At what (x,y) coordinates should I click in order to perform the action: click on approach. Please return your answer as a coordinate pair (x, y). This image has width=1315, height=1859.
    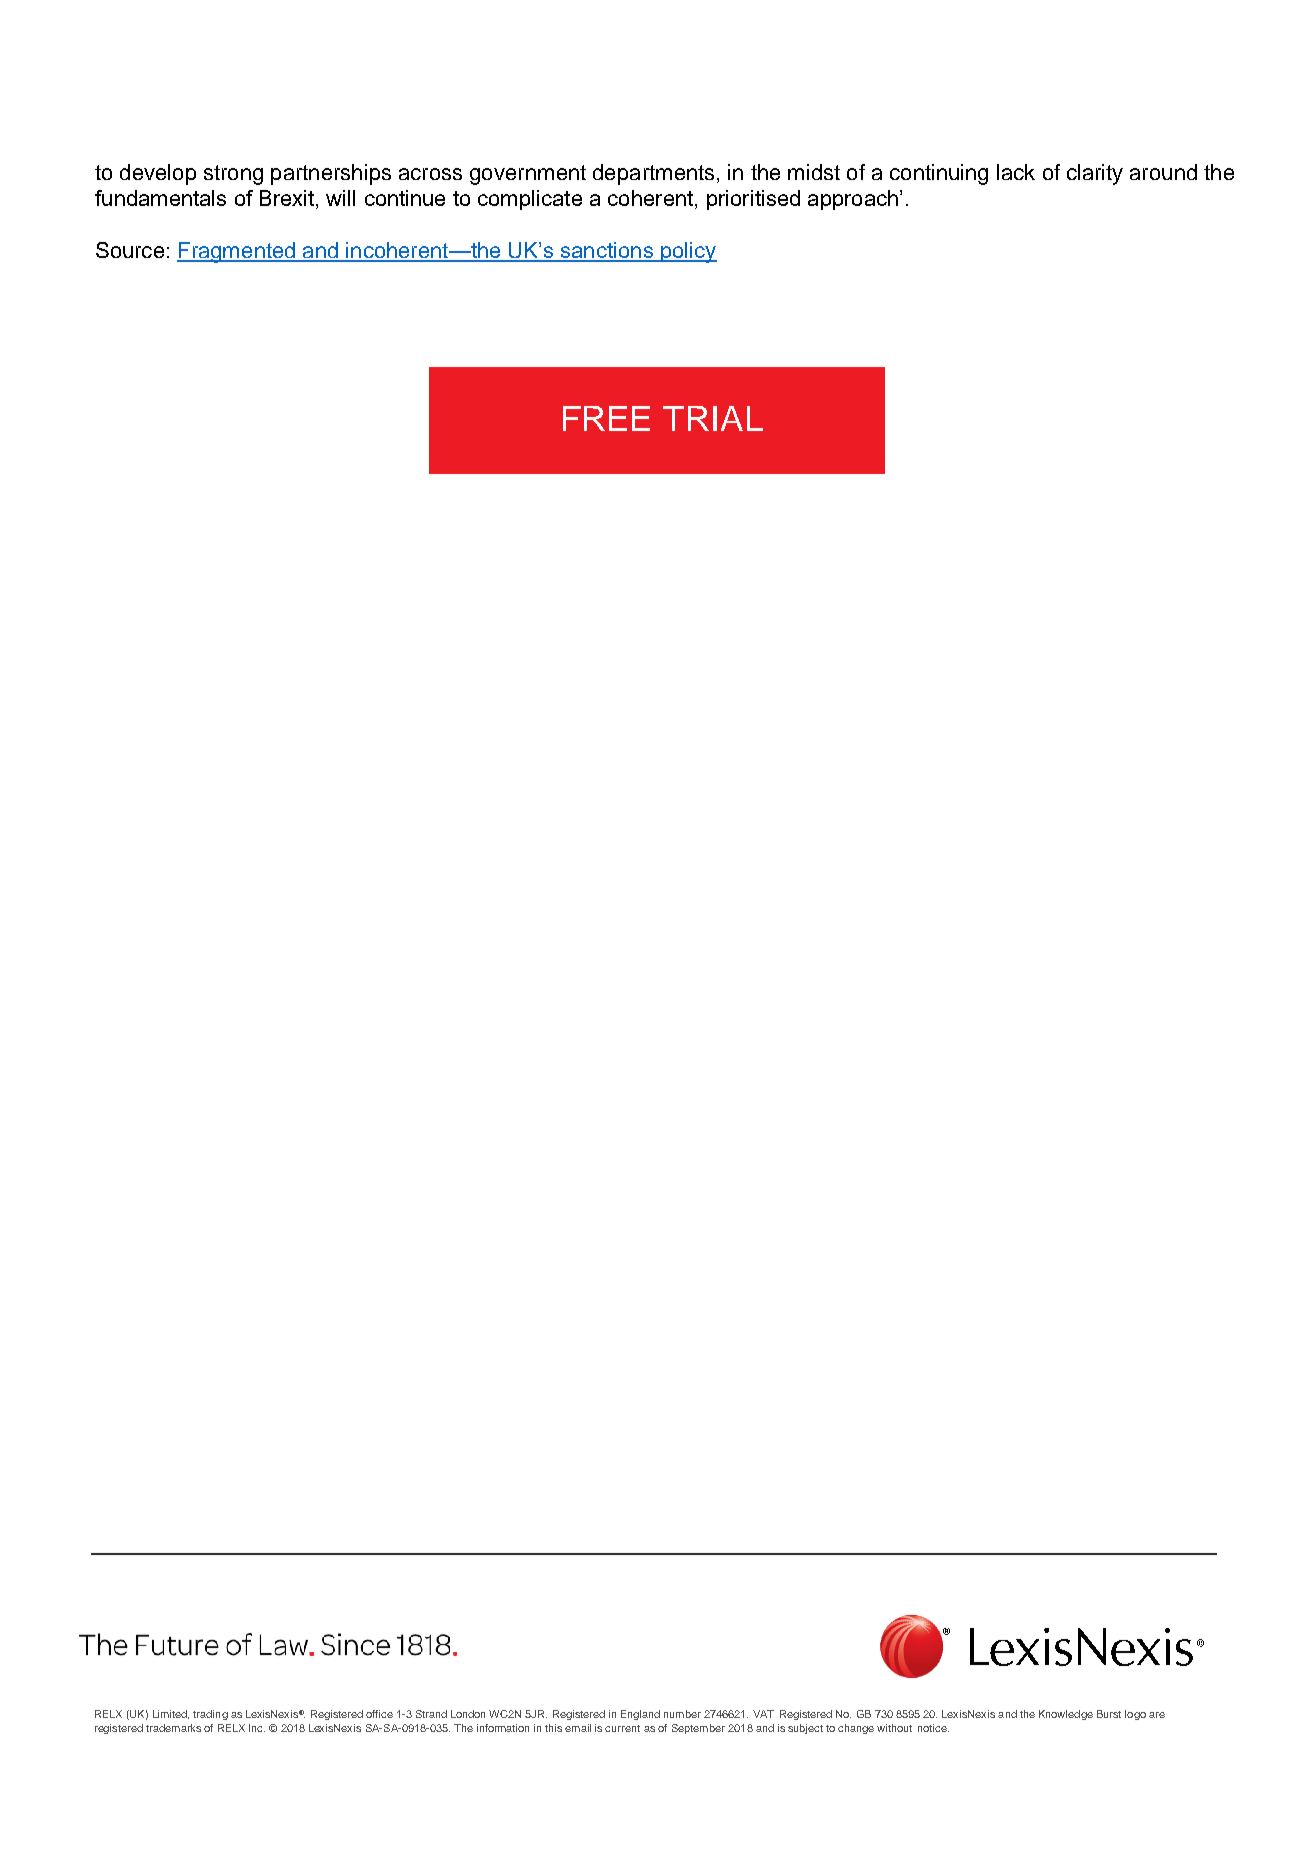
    Looking at the image, I should click on (853, 200).
